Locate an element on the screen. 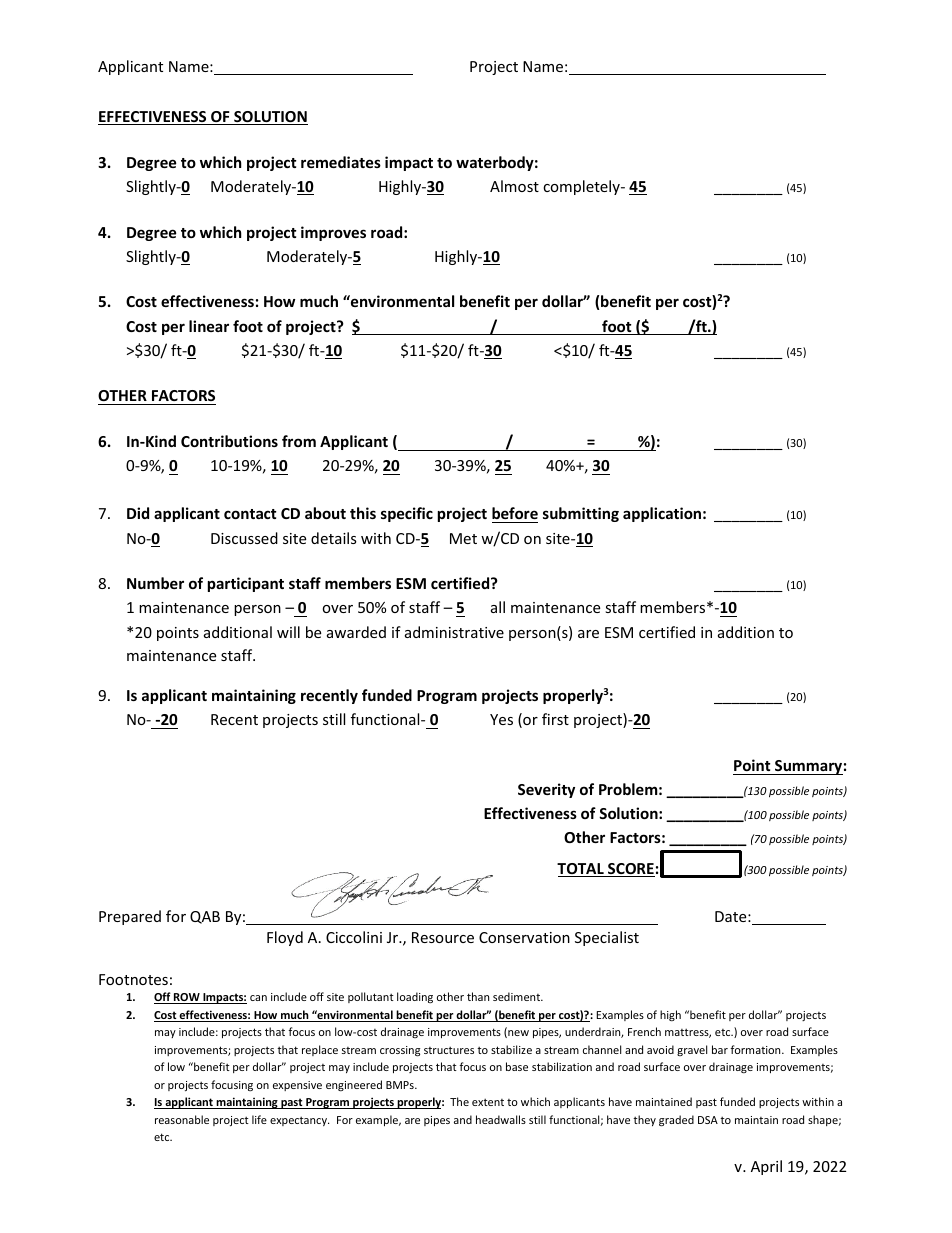  extent is located at coordinates (488, 1102).
